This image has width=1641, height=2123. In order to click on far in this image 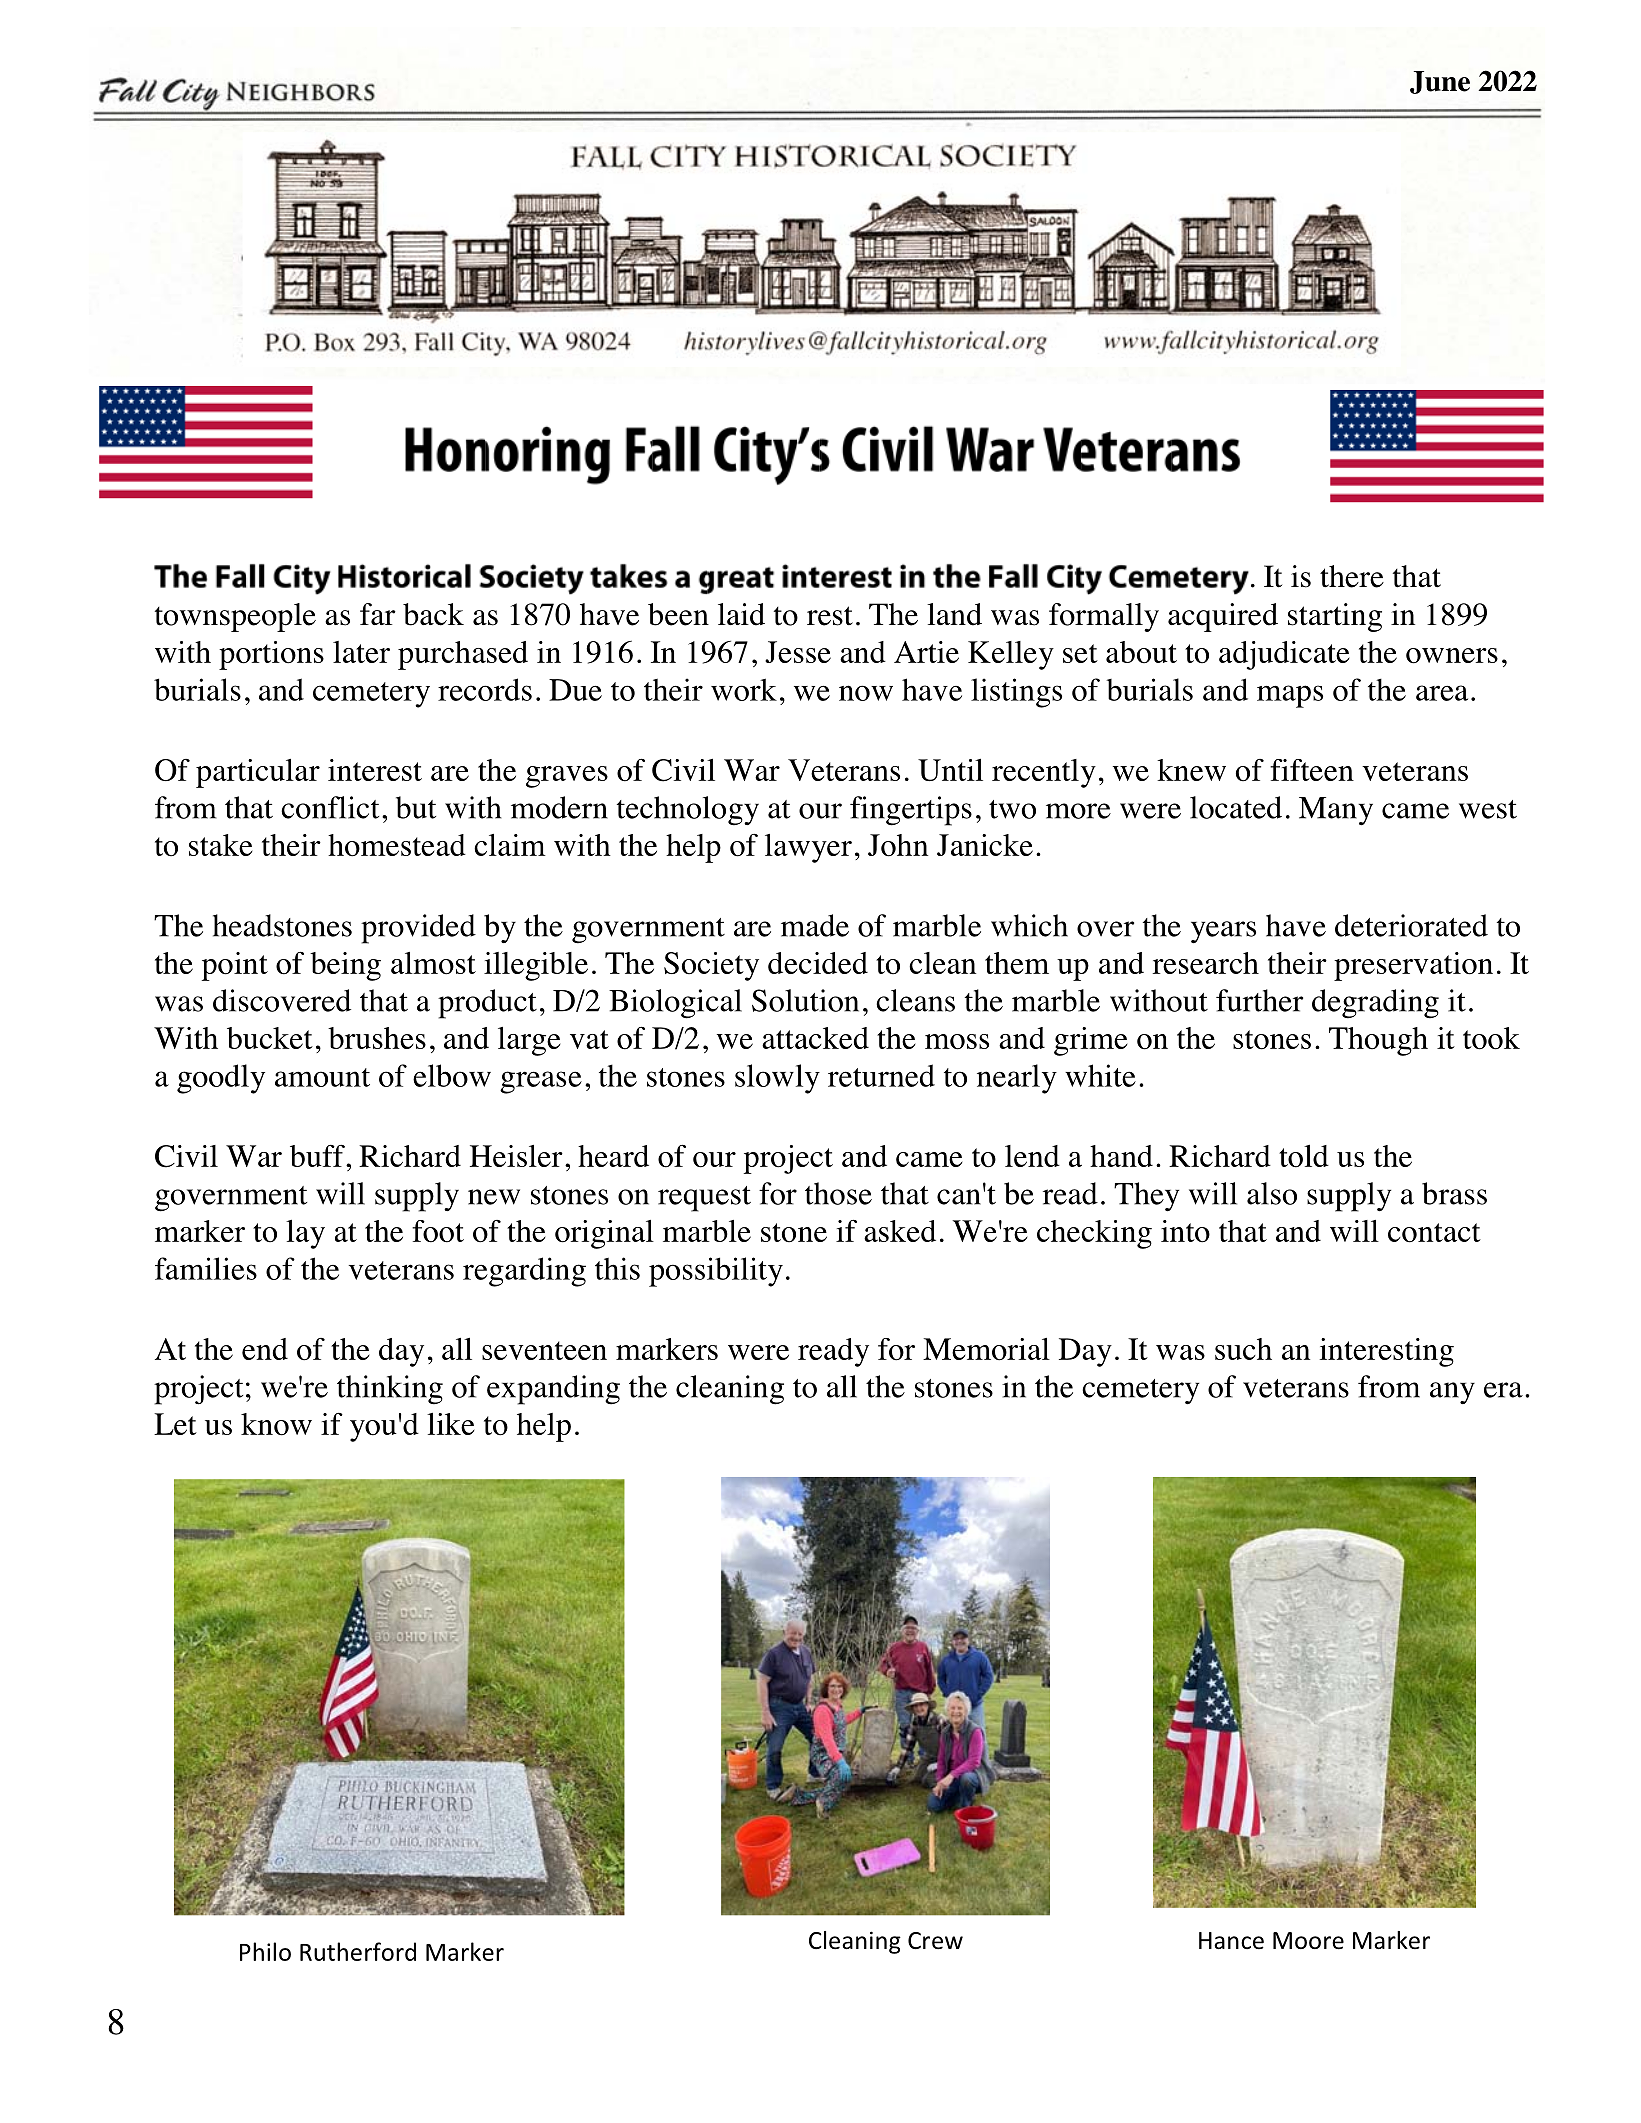, I will do `click(378, 614)`.
